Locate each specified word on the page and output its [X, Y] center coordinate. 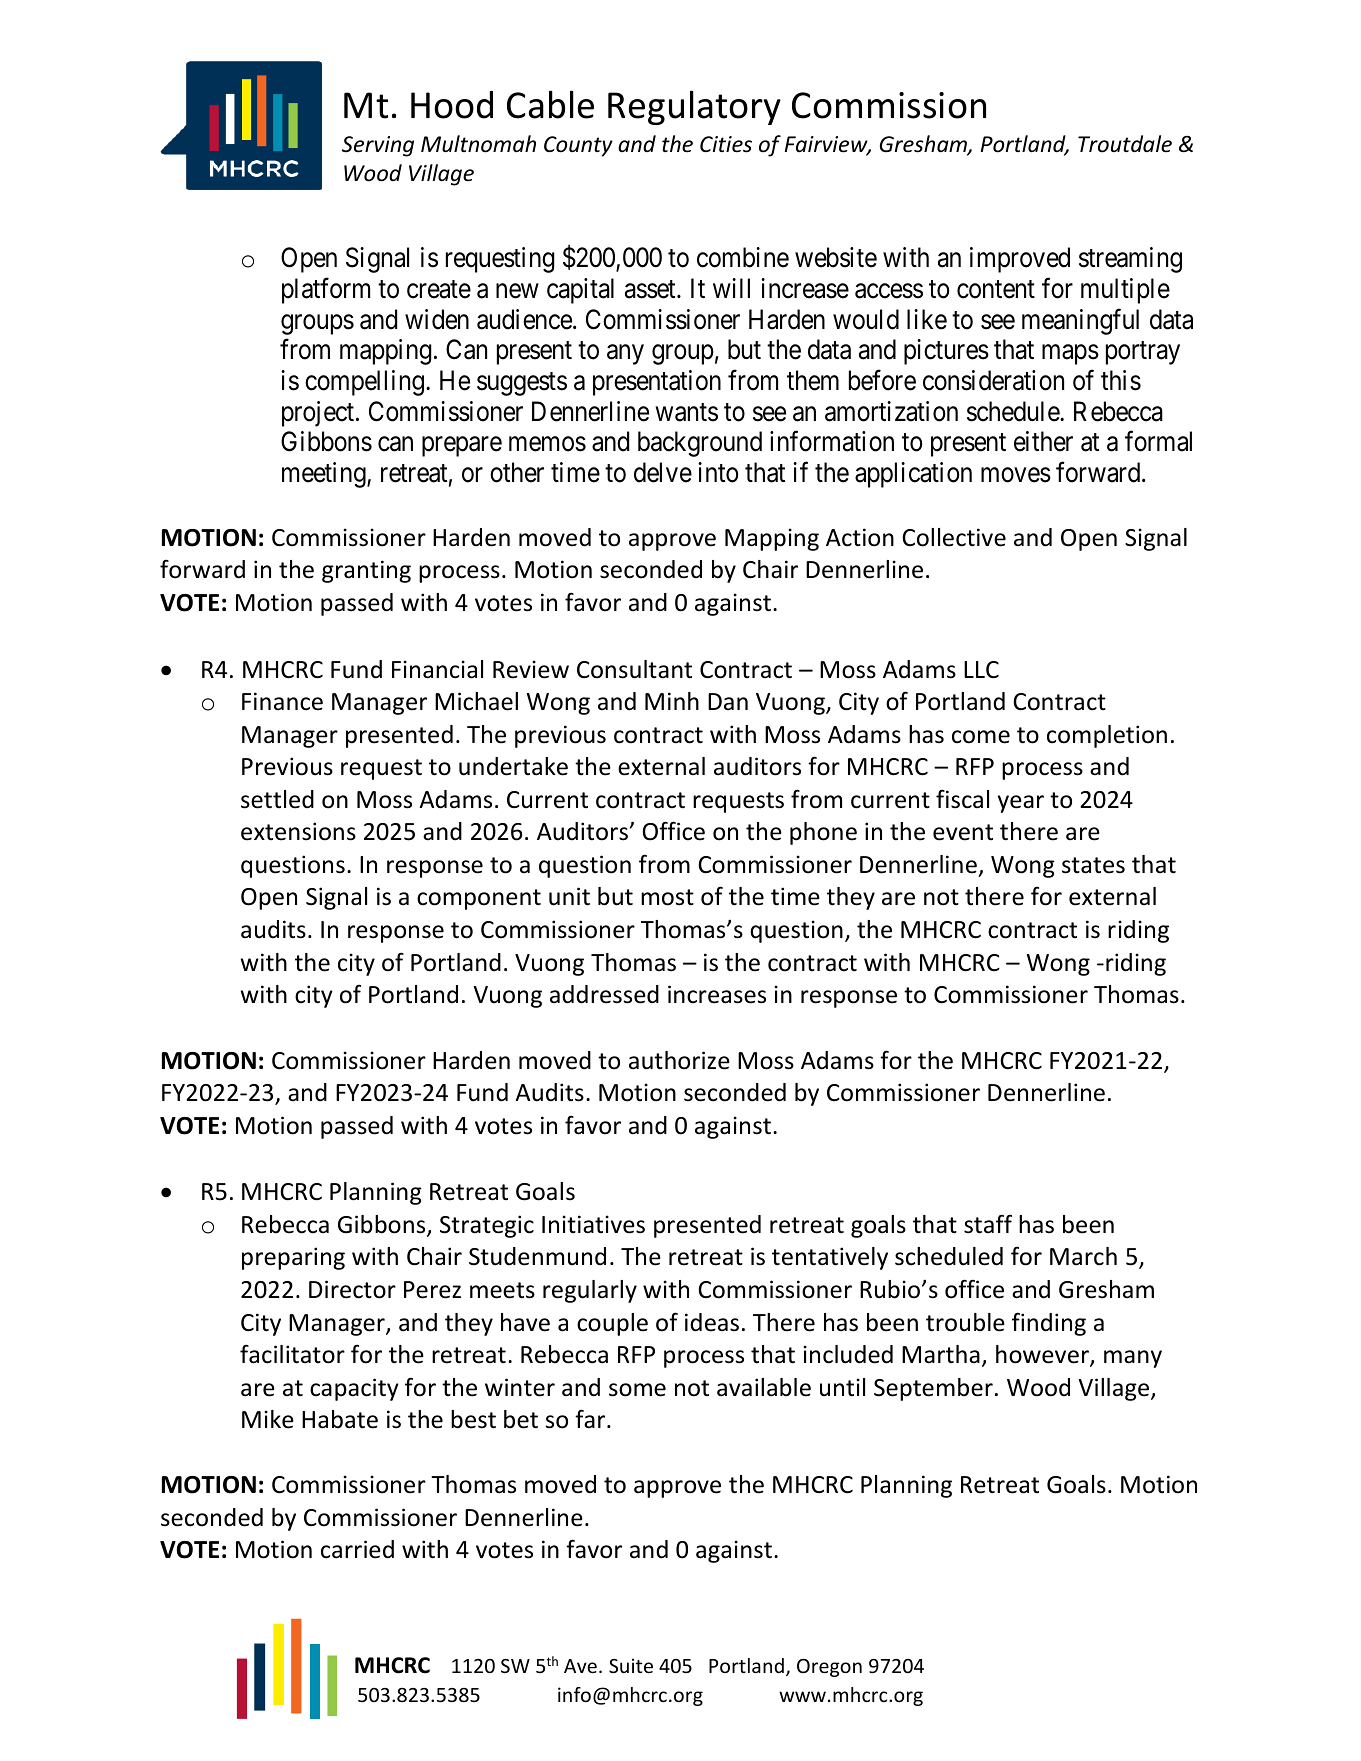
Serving [378, 146]
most [667, 897]
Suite [631, 1665]
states [1093, 865]
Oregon [829, 1668]
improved [1020, 260]
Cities [726, 144]
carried [357, 1549]
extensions [298, 831]
